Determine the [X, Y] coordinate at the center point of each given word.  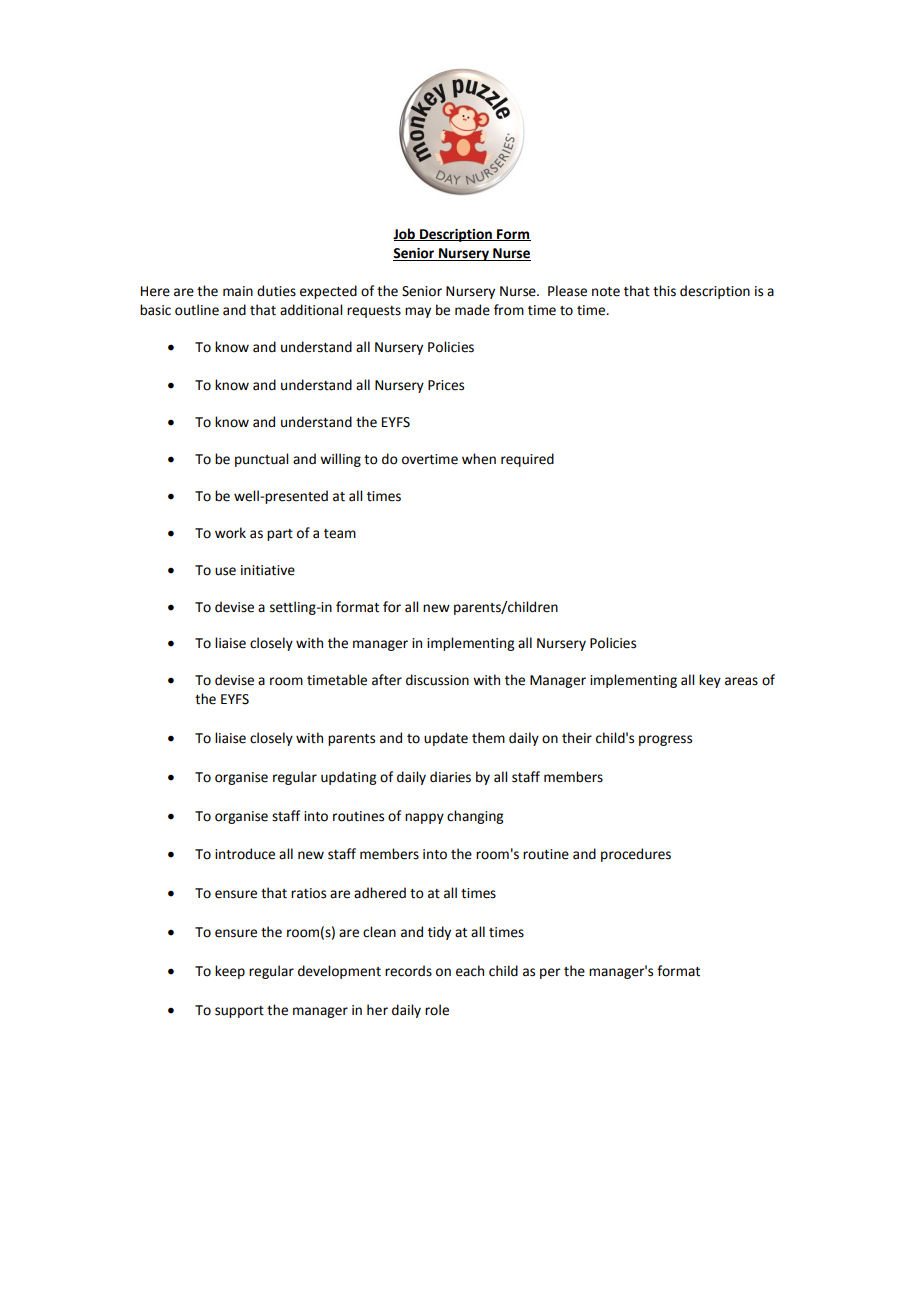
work [230, 533]
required [527, 460]
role [437, 1010]
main [238, 291]
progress [665, 740]
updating [348, 778]
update [446, 739]
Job [405, 234]
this [664, 291]
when [479, 459]
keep [230, 972]
